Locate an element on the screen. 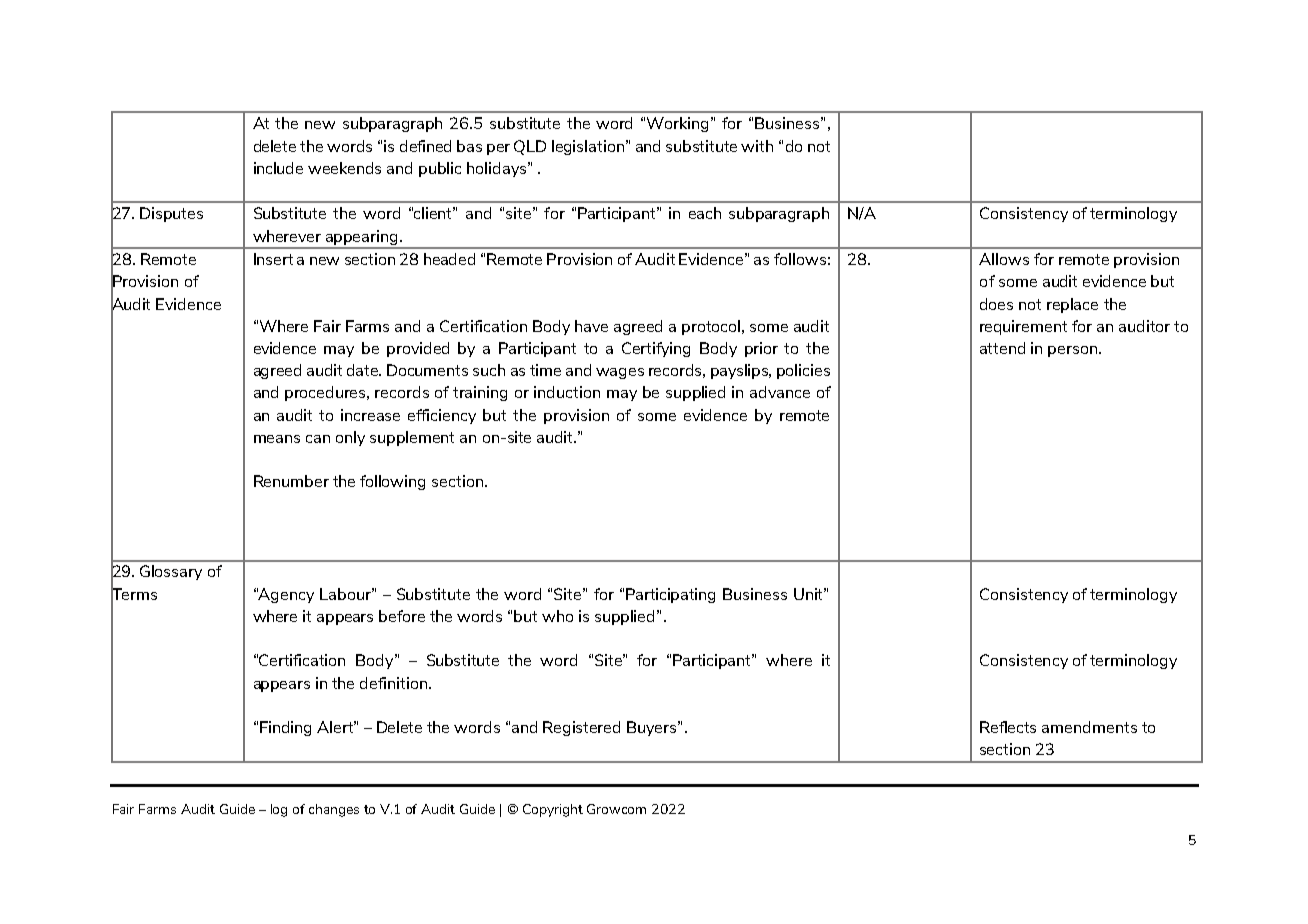  include is located at coordinates (278, 168).
